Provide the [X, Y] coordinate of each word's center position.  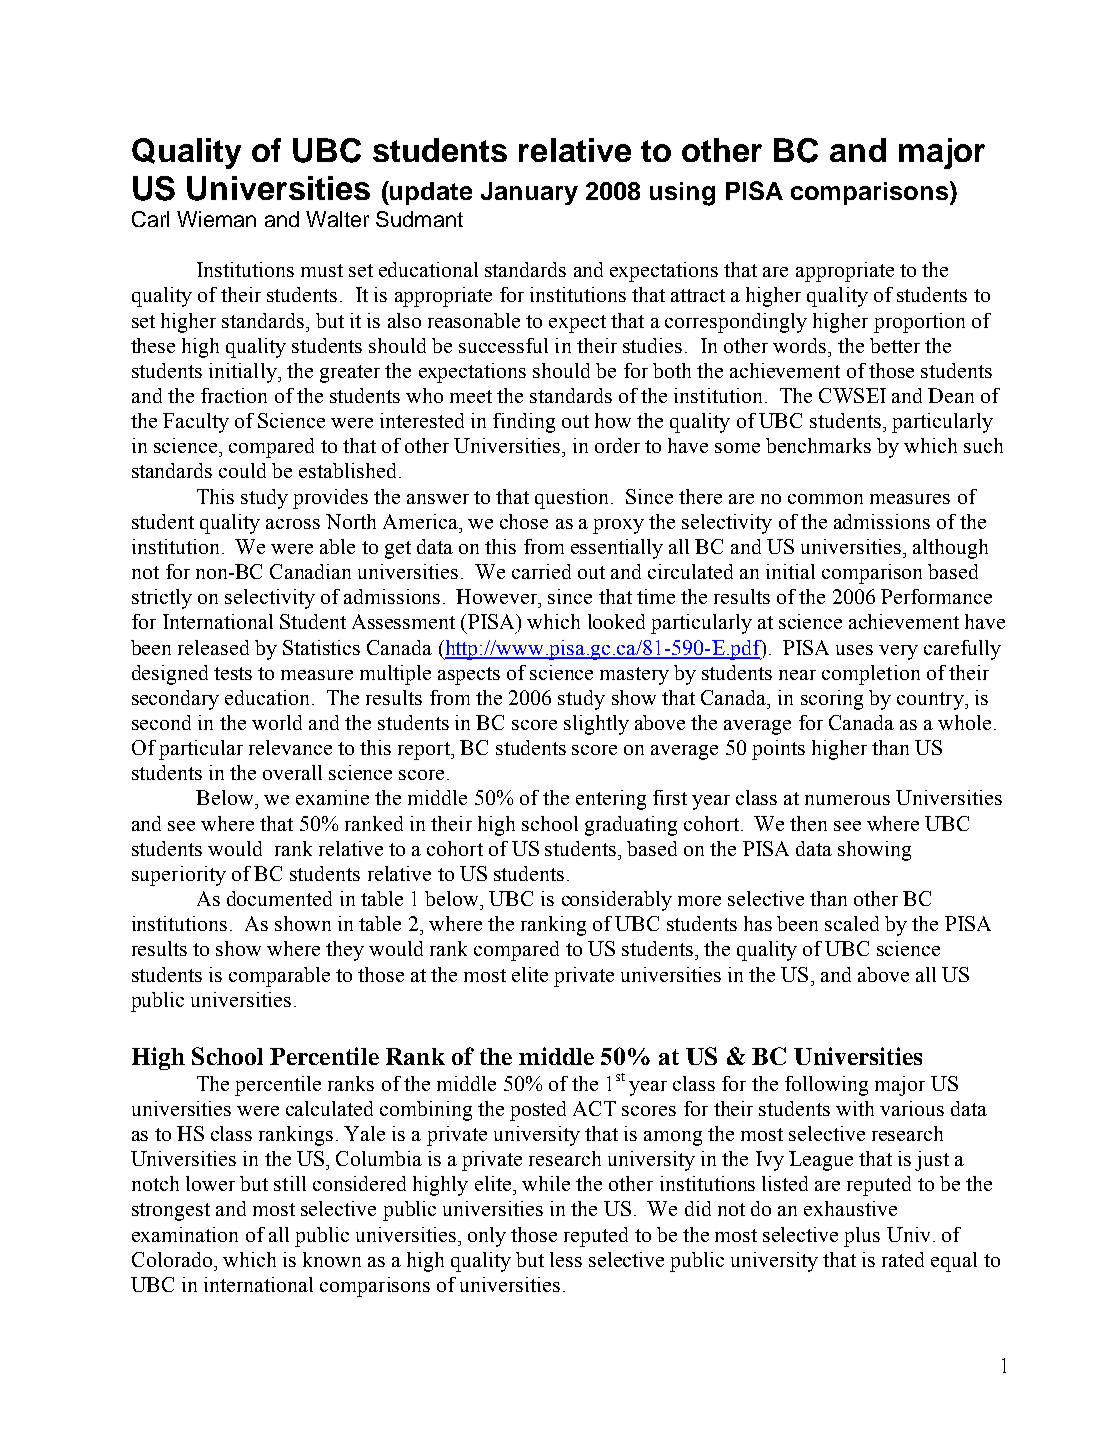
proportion [919, 323]
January [529, 193]
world [277, 722]
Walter [337, 219]
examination [185, 1234]
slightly [596, 725]
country [931, 701]
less [566, 1259]
